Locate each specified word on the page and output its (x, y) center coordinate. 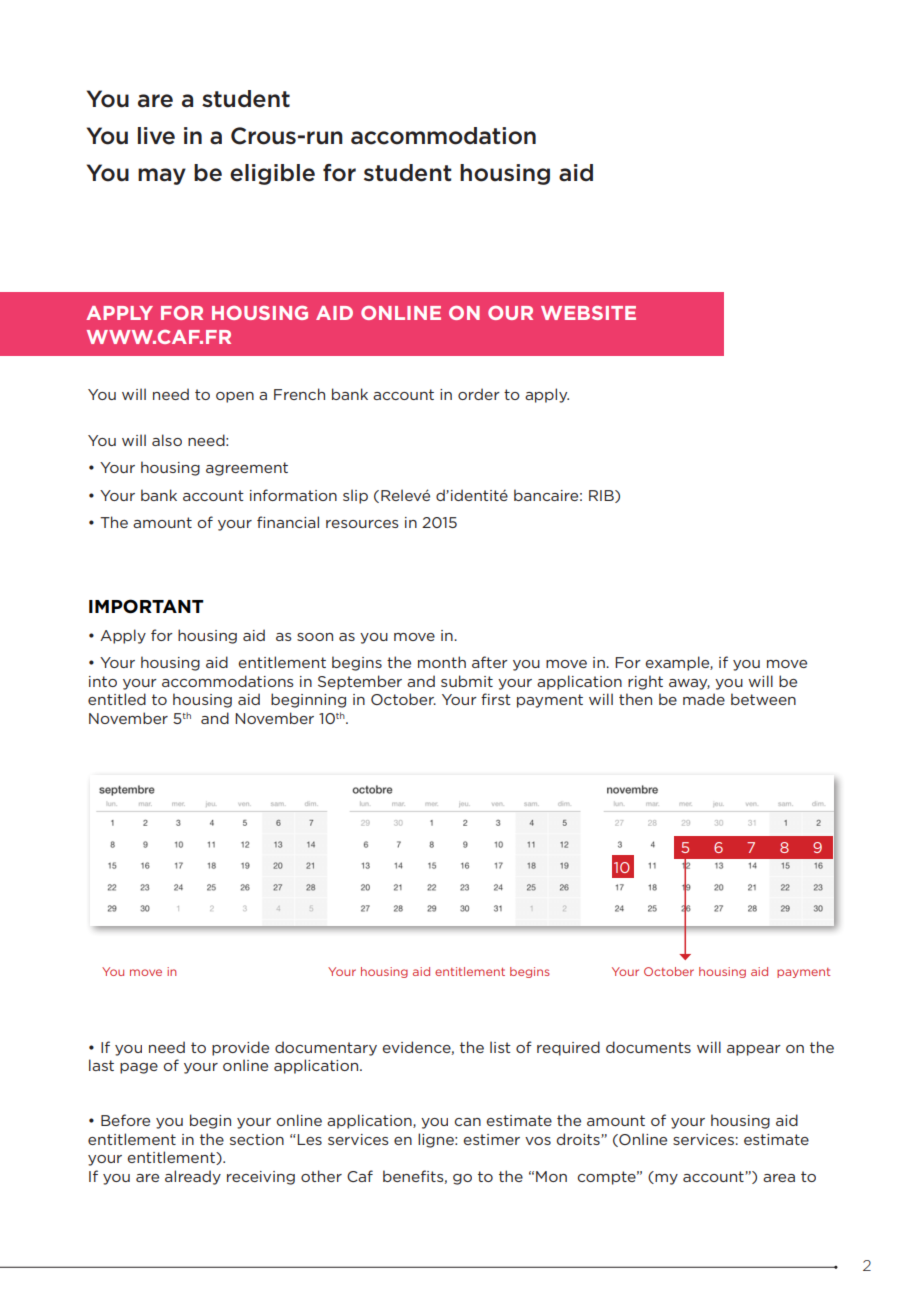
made (704, 699)
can (468, 1122)
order (479, 394)
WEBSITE (588, 313)
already (193, 1177)
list (500, 1047)
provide (240, 1048)
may (162, 176)
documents (648, 1047)
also (167, 440)
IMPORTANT (146, 606)
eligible (272, 174)
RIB (602, 496)
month (442, 662)
